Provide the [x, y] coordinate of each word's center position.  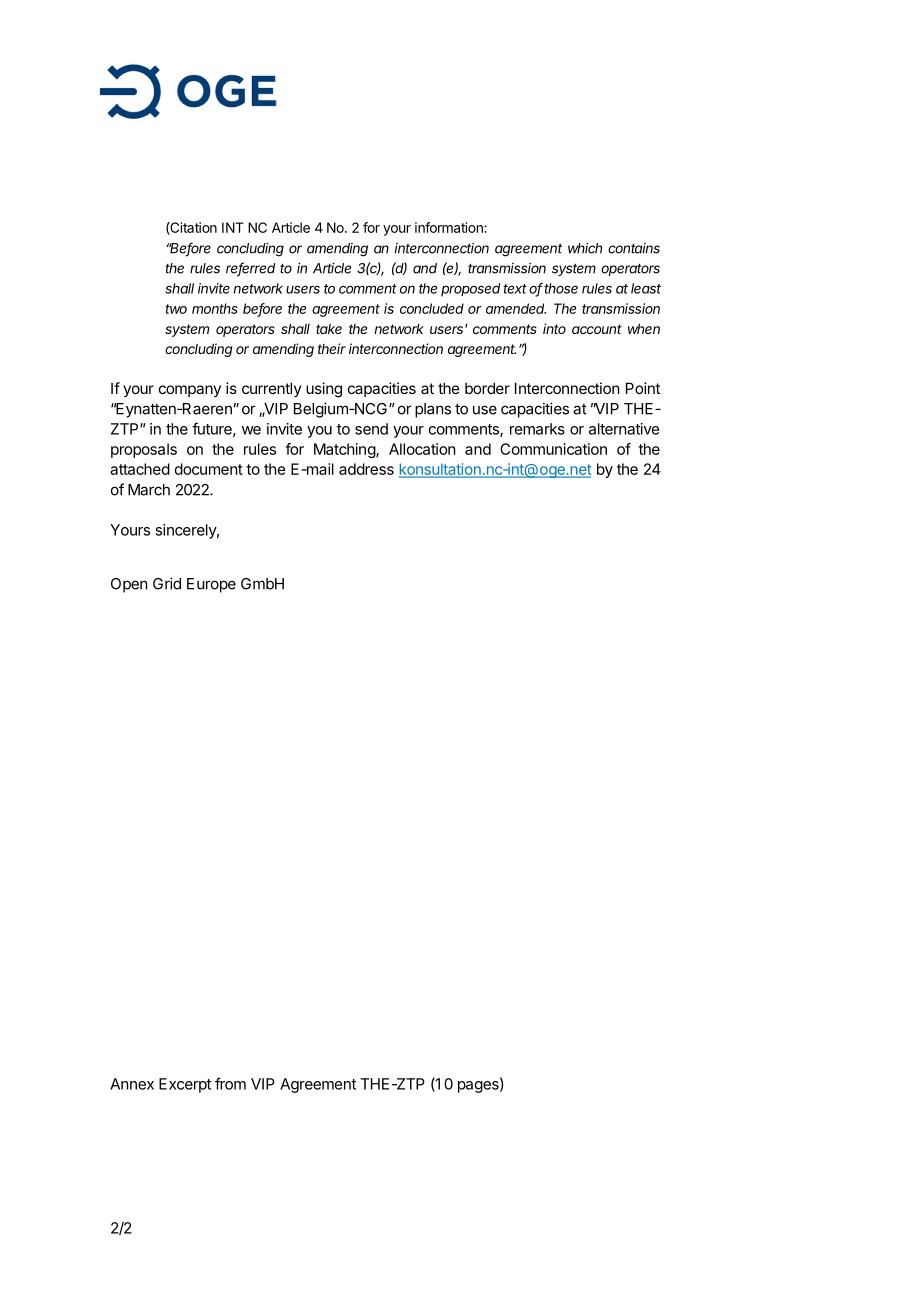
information [450, 227]
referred [250, 269]
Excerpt [185, 1085]
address [366, 469]
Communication [553, 449]
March [149, 490]
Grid [167, 583]
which [585, 248]
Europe [211, 585]
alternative [624, 429]
